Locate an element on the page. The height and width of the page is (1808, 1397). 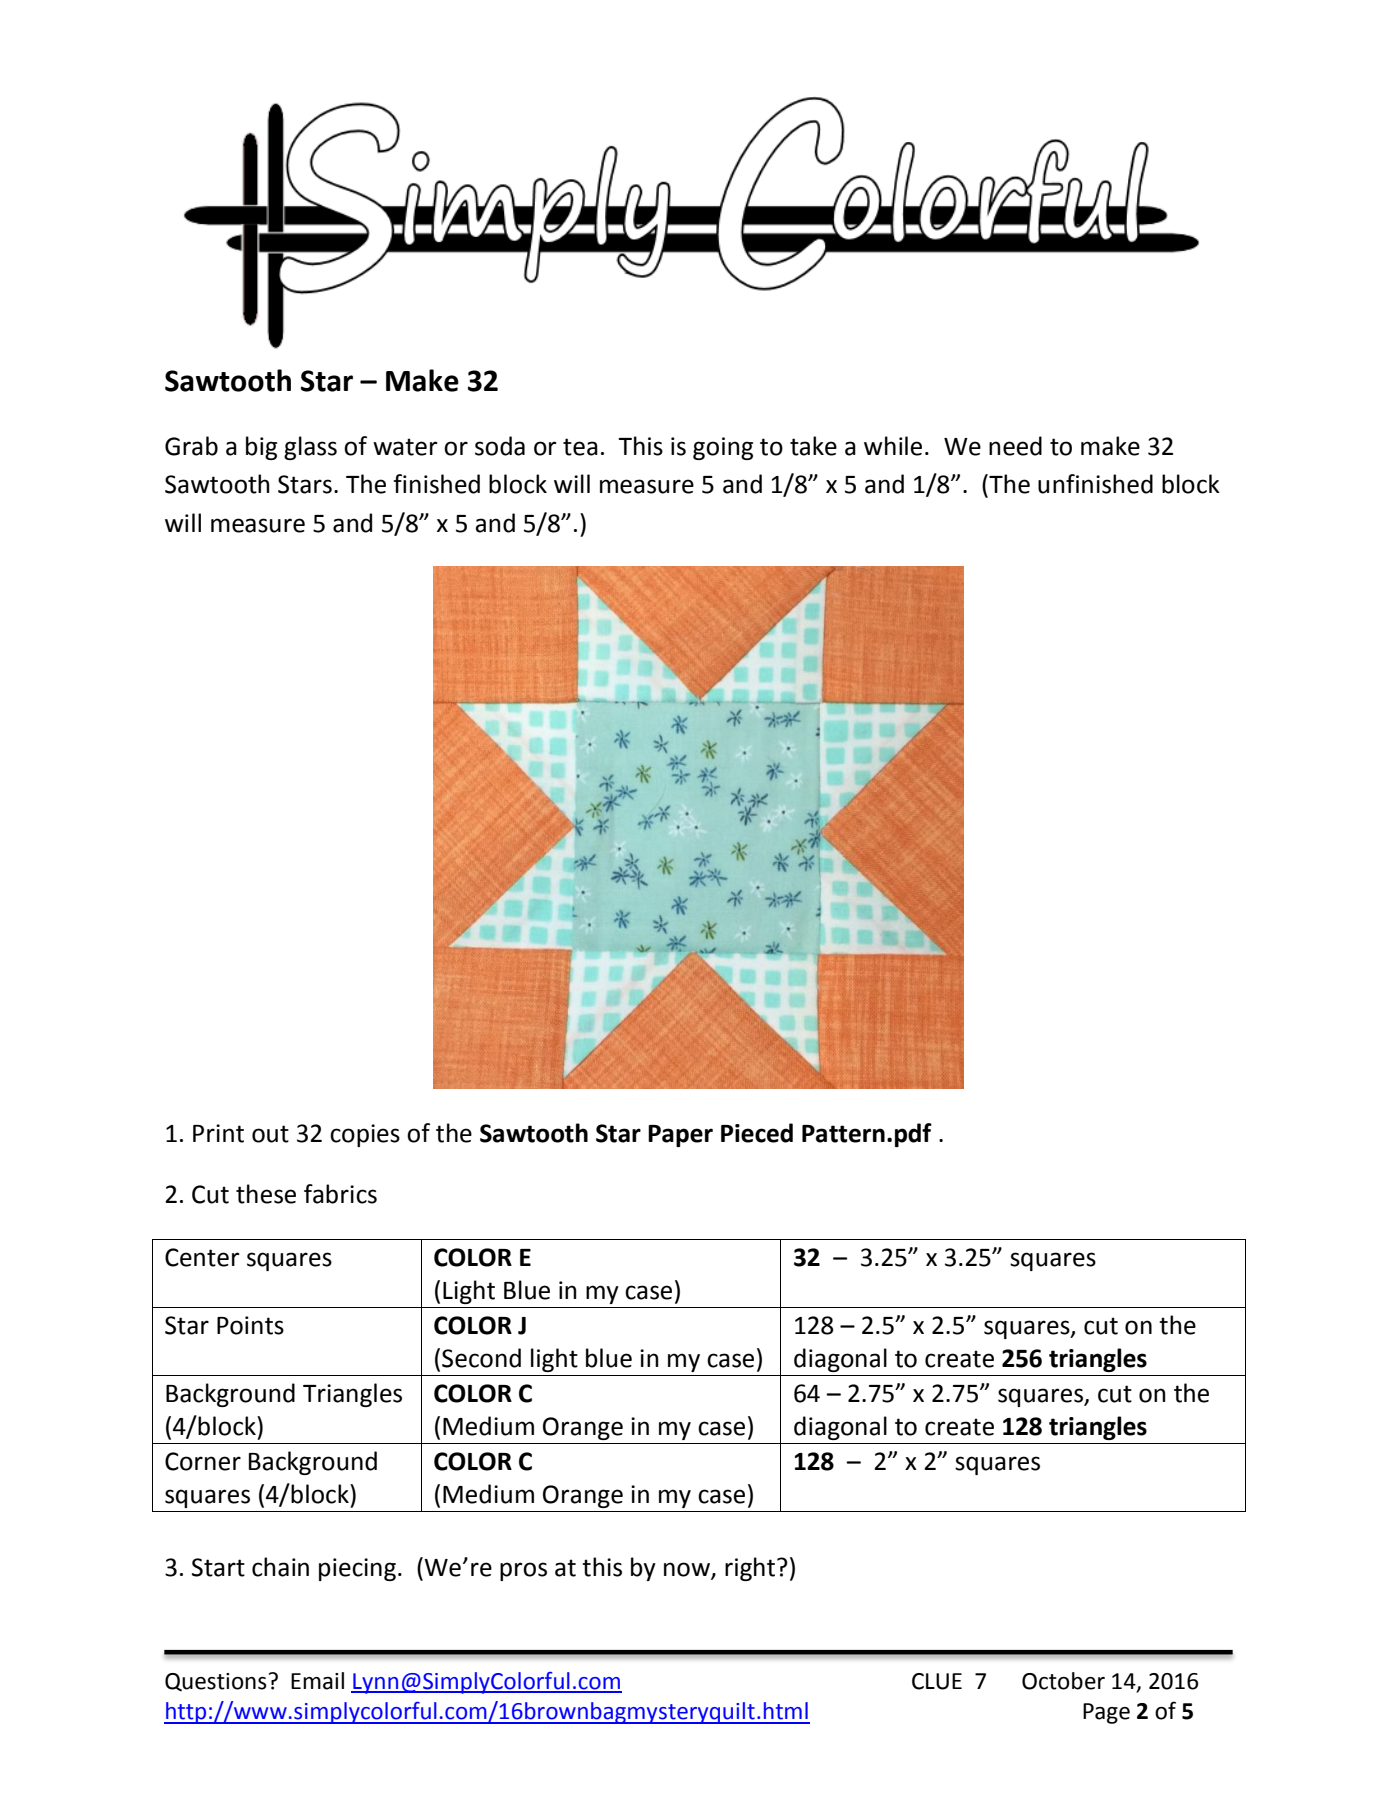
Paper is located at coordinates (680, 1136).
